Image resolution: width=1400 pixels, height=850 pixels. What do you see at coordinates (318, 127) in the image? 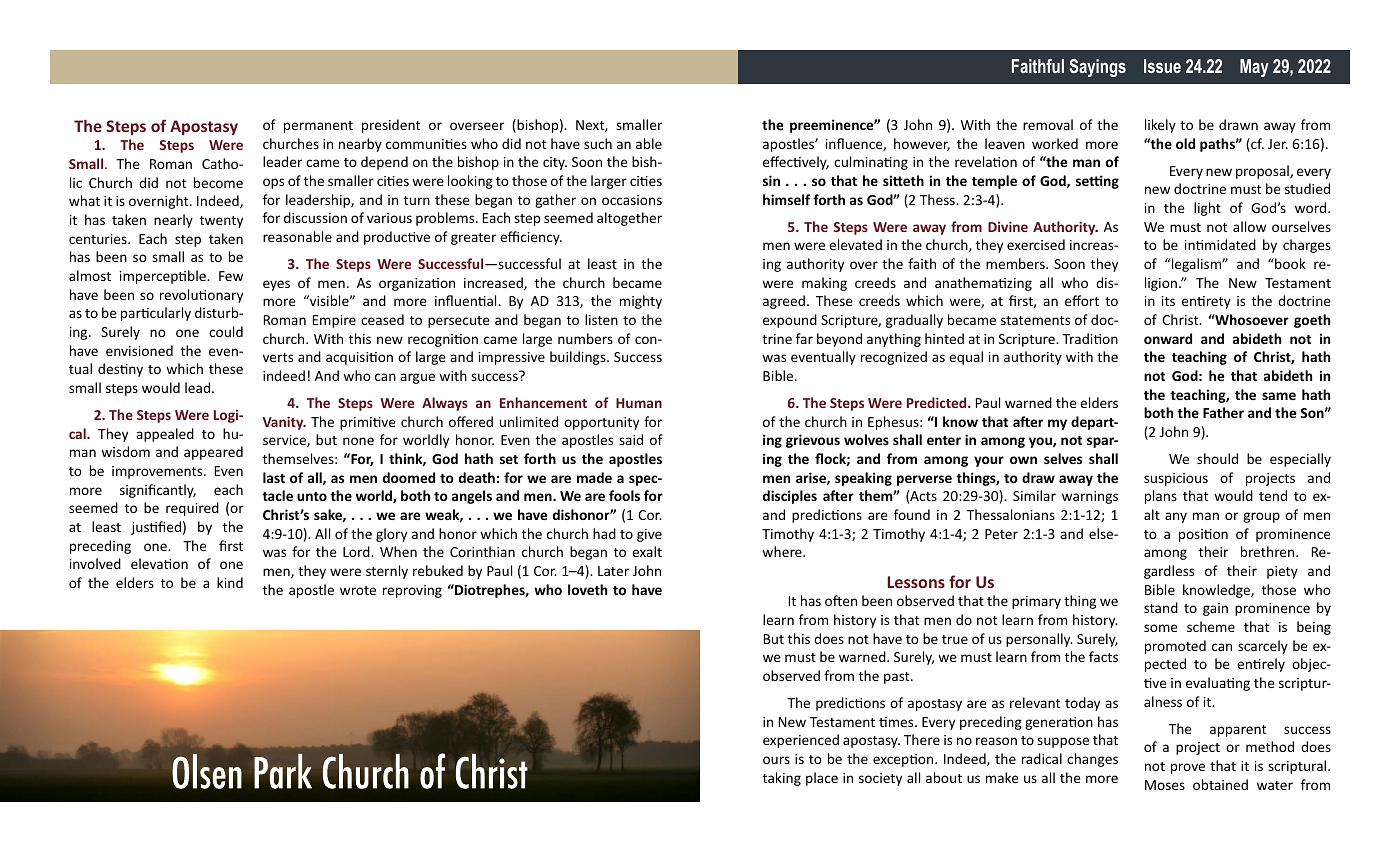
I see `permanent` at bounding box center [318, 127].
